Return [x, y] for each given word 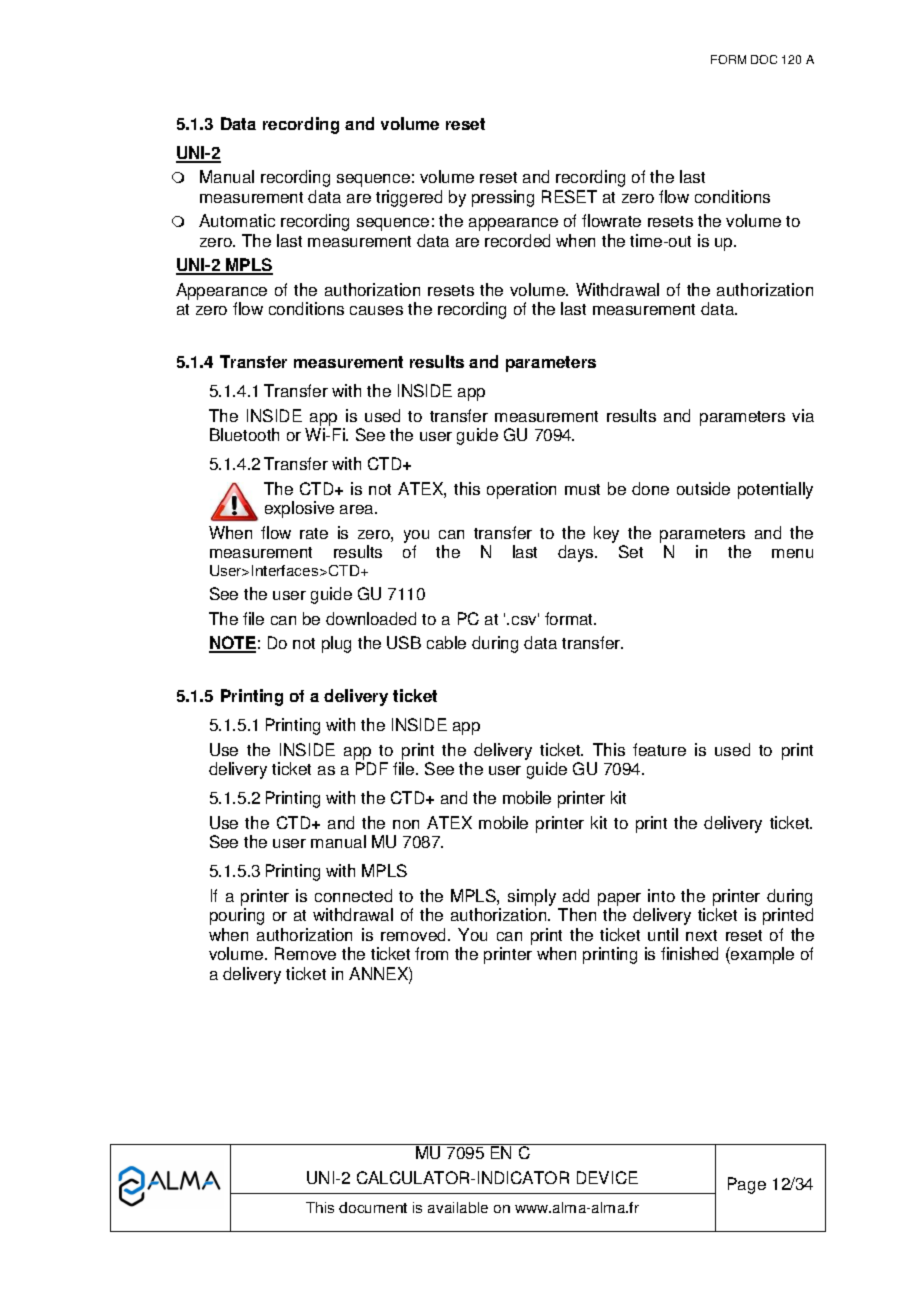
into [661, 895]
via [803, 415]
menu [792, 553]
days [577, 553]
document [373, 1207]
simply [532, 897]
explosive [299, 509]
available [458, 1207]
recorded [517, 240]
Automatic [237, 220]
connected [353, 895]
